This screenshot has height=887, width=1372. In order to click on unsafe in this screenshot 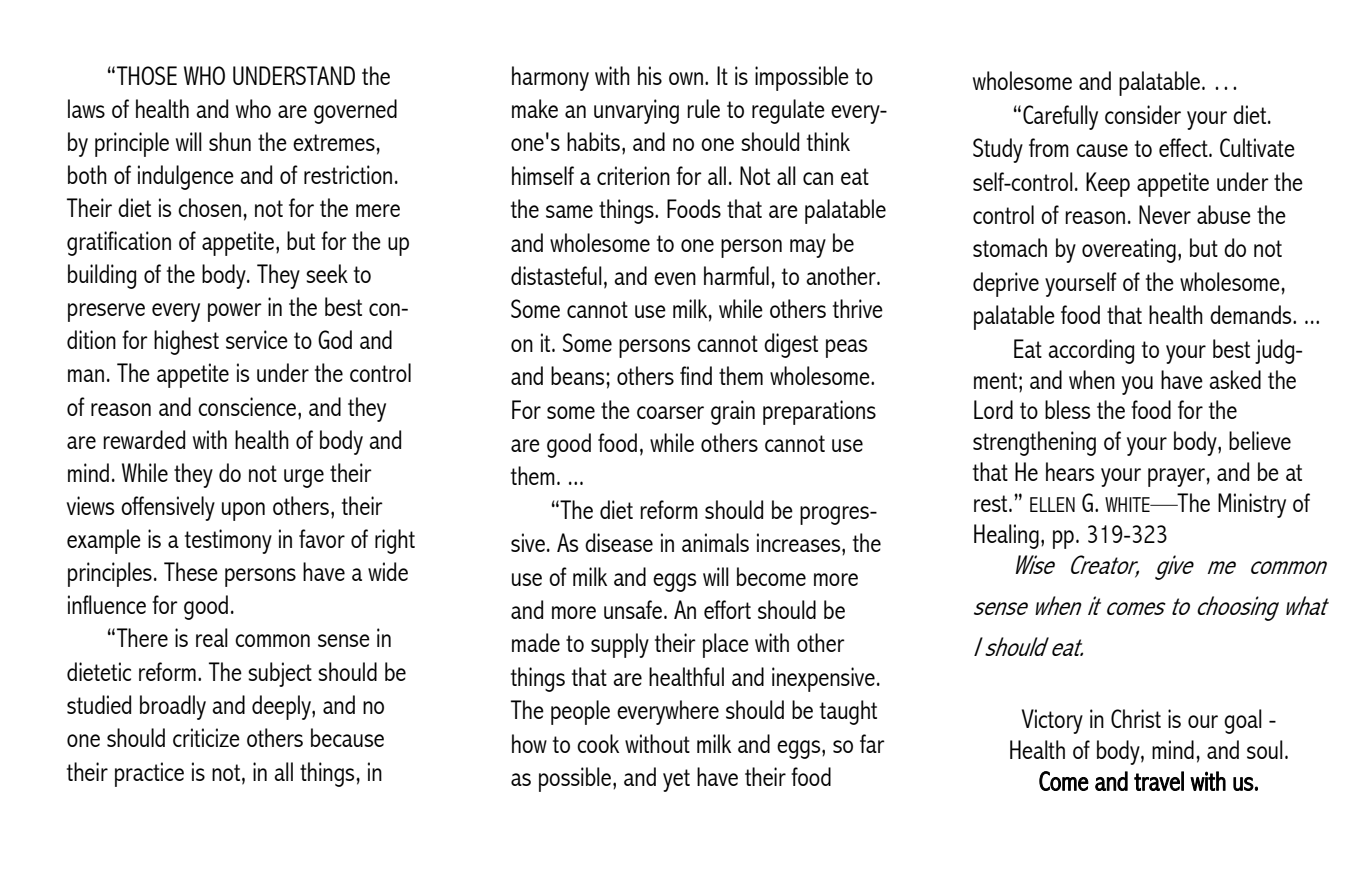, I will do `click(633, 609)`.
